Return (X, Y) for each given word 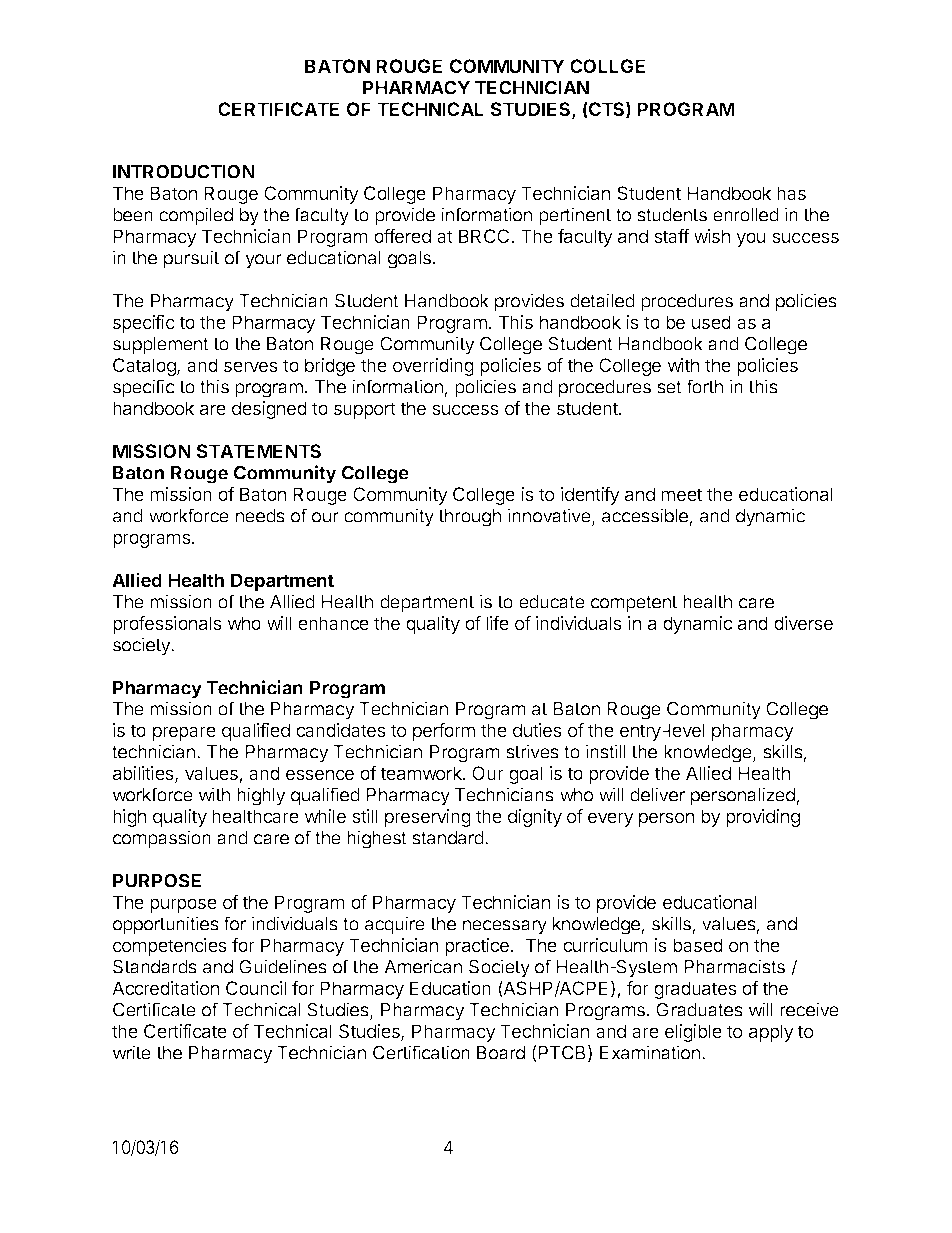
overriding (433, 367)
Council (256, 988)
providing (763, 818)
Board (501, 1053)
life (497, 623)
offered (402, 236)
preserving (428, 818)
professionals (167, 625)
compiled (196, 216)
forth (704, 386)
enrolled (746, 215)
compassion (162, 839)
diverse (803, 623)
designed (269, 410)
